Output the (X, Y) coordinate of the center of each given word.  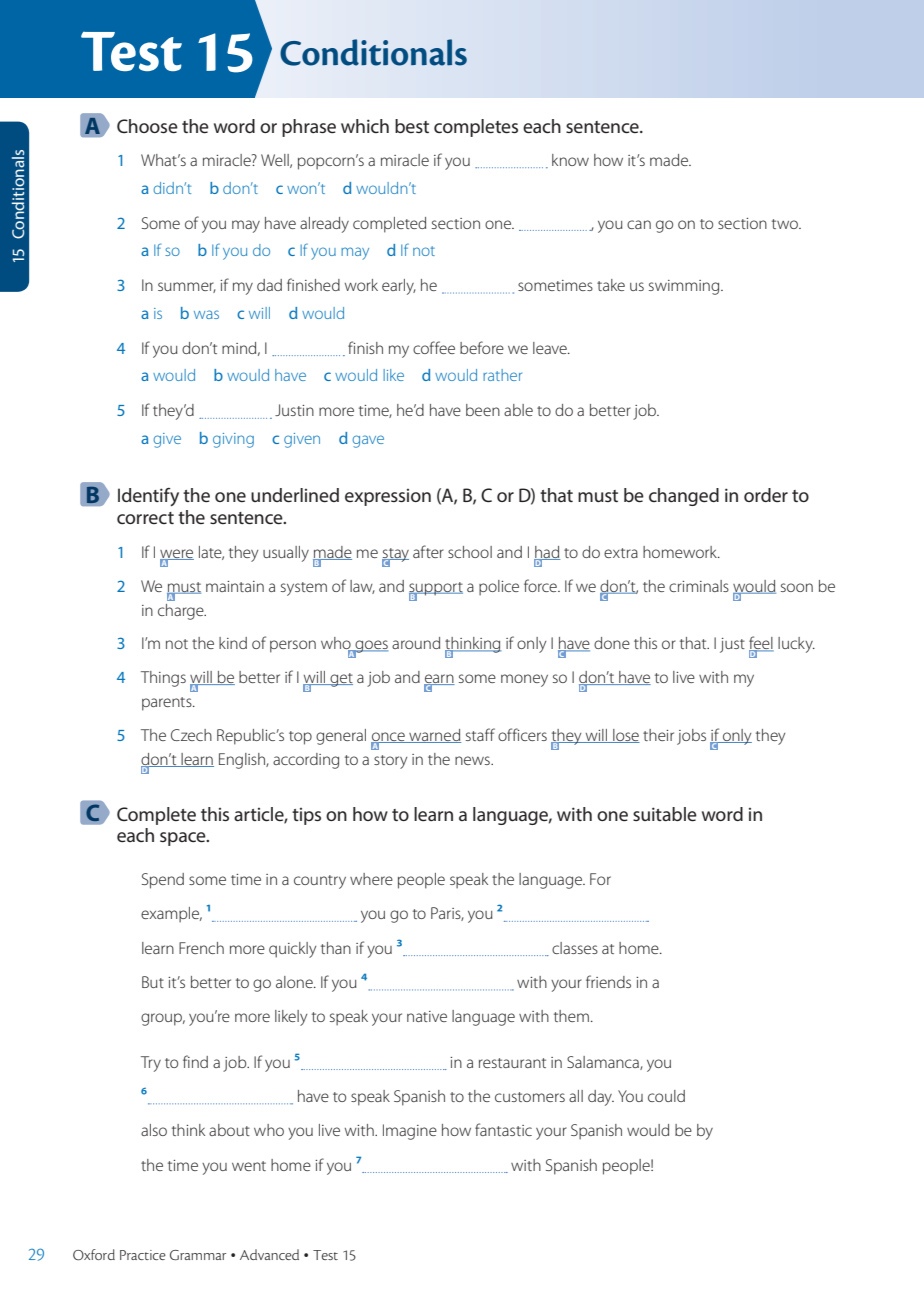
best (412, 126)
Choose (147, 126)
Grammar (198, 1255)
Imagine (410, 1132)
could (666, 1096)
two (786, 224)
